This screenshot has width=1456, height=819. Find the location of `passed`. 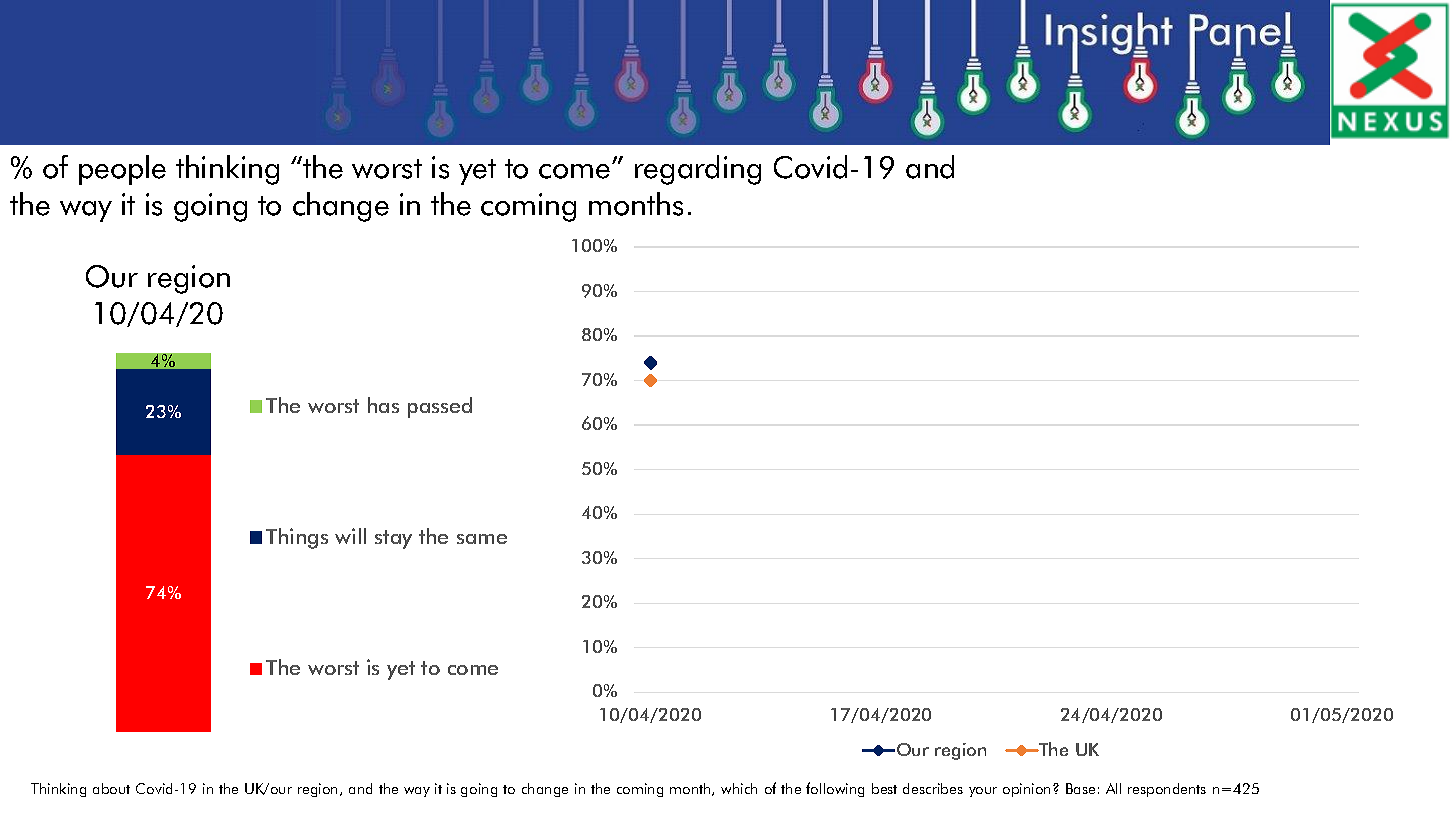

passed is located at coordinates (440, 407).
